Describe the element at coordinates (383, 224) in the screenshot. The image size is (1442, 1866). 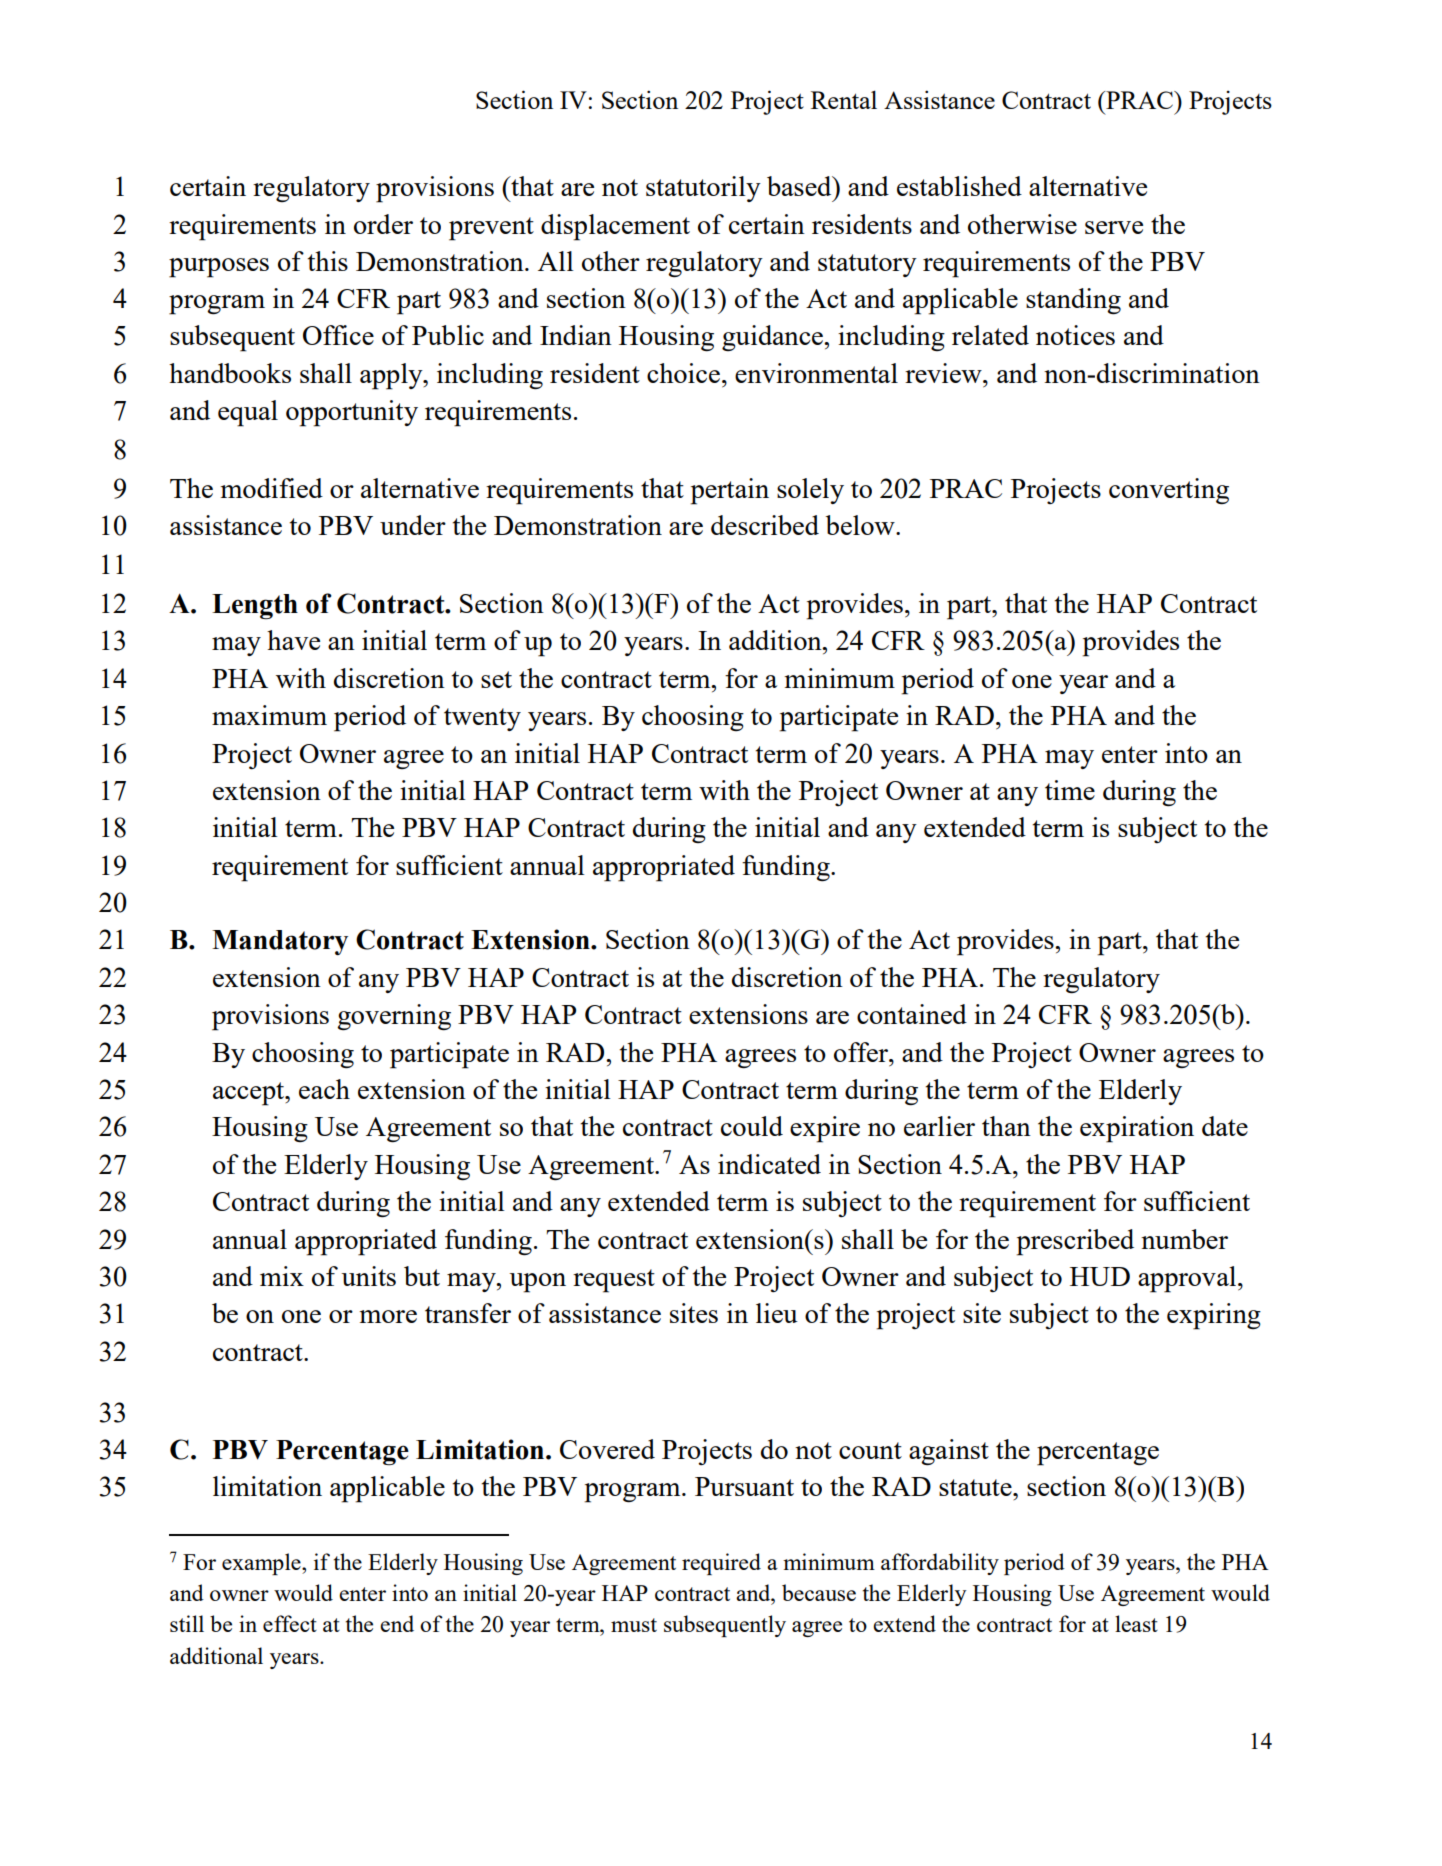
I see `order` at that location.
